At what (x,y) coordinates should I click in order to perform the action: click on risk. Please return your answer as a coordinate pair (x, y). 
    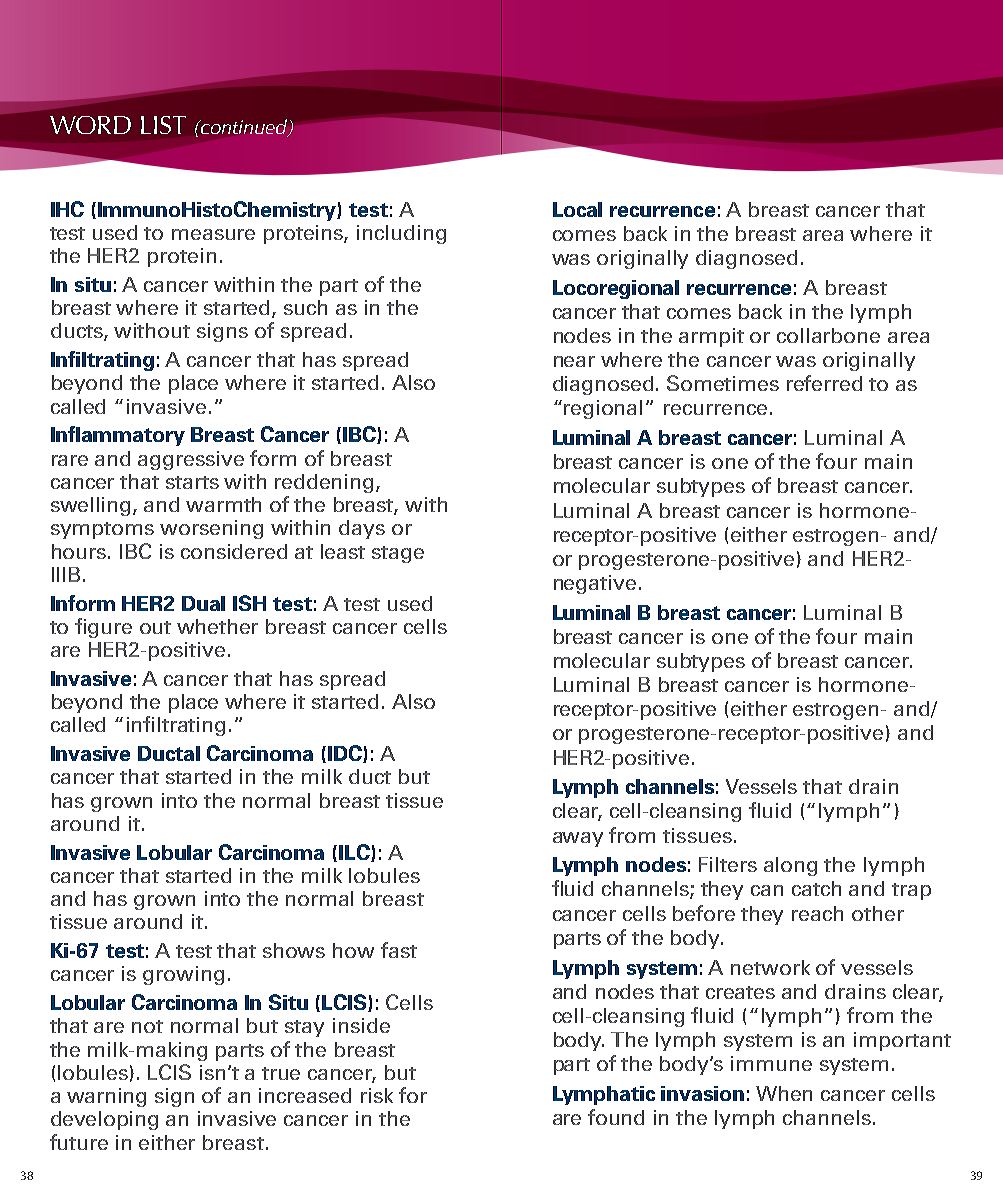
    Looking at the image, I should click on (377, 1095).
